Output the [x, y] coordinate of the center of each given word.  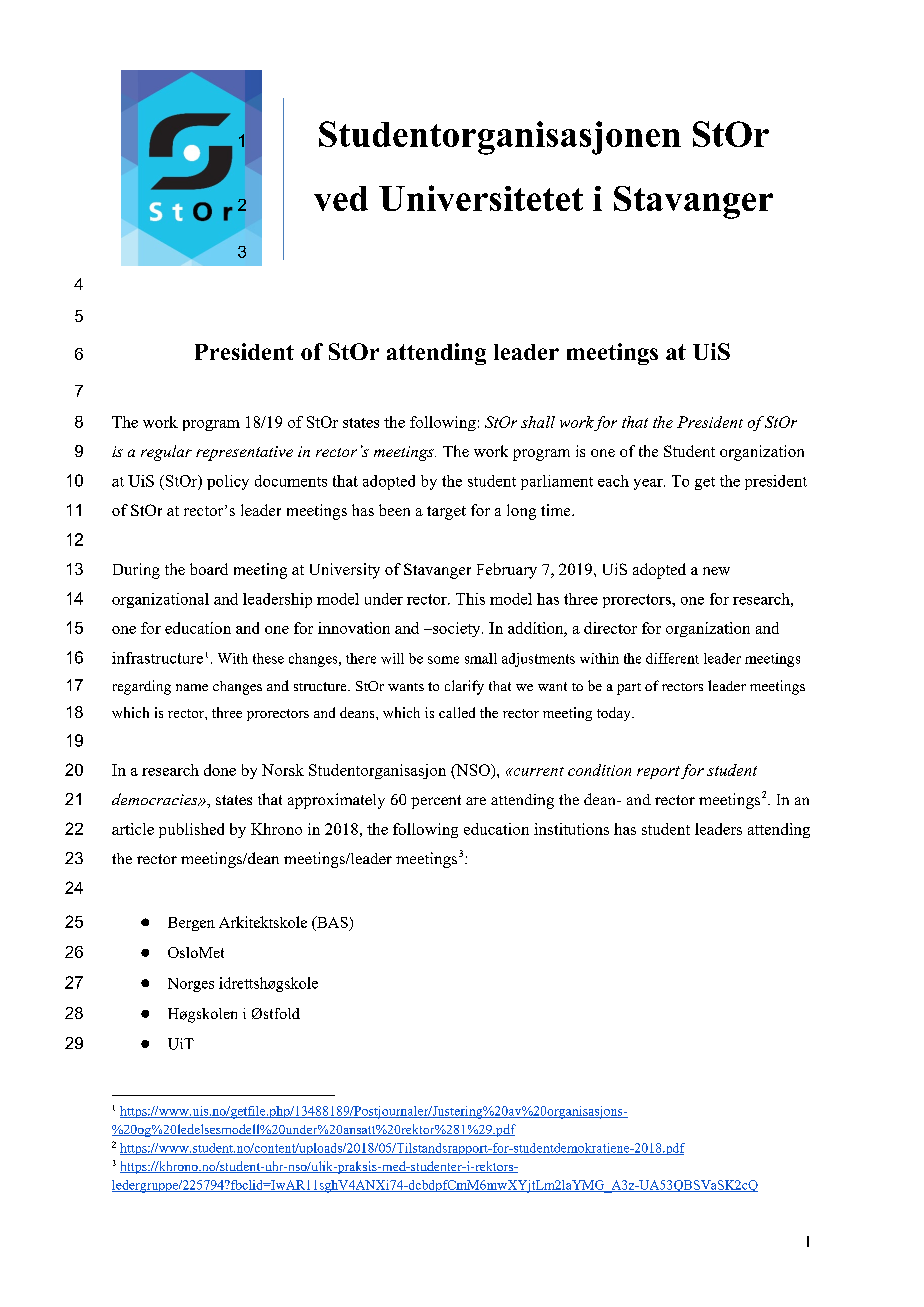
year [649, 484]
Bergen [191, 924]
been [394, 510]
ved [341, 198]
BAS [331, 922]
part [629, 689]
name [192, 687]
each [613, 481]
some [443, 660]
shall [538, 422]
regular [166, 453]
